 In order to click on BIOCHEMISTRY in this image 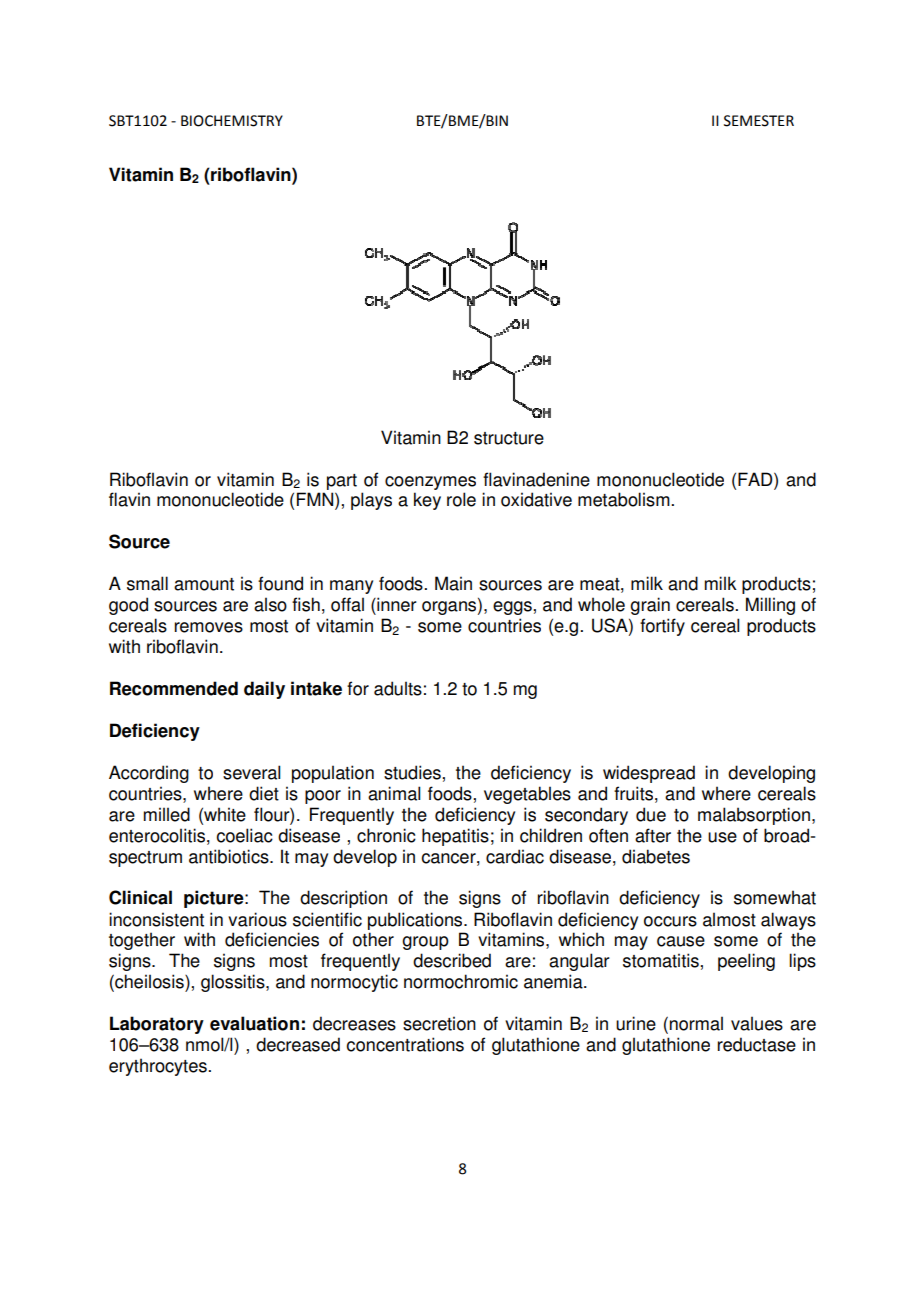, I will do `click(232, 121)`.
